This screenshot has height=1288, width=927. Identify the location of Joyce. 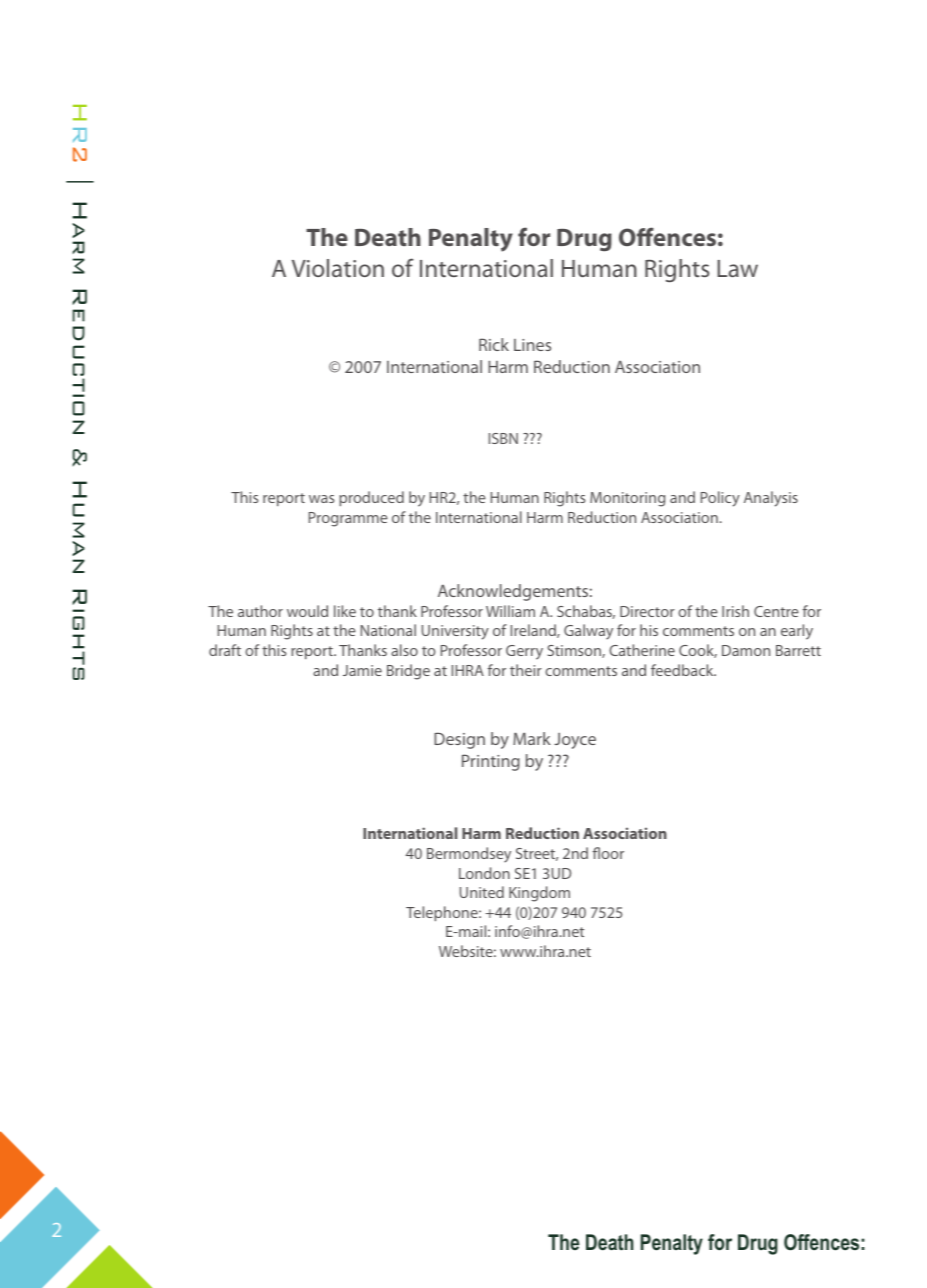
(575, 741).
